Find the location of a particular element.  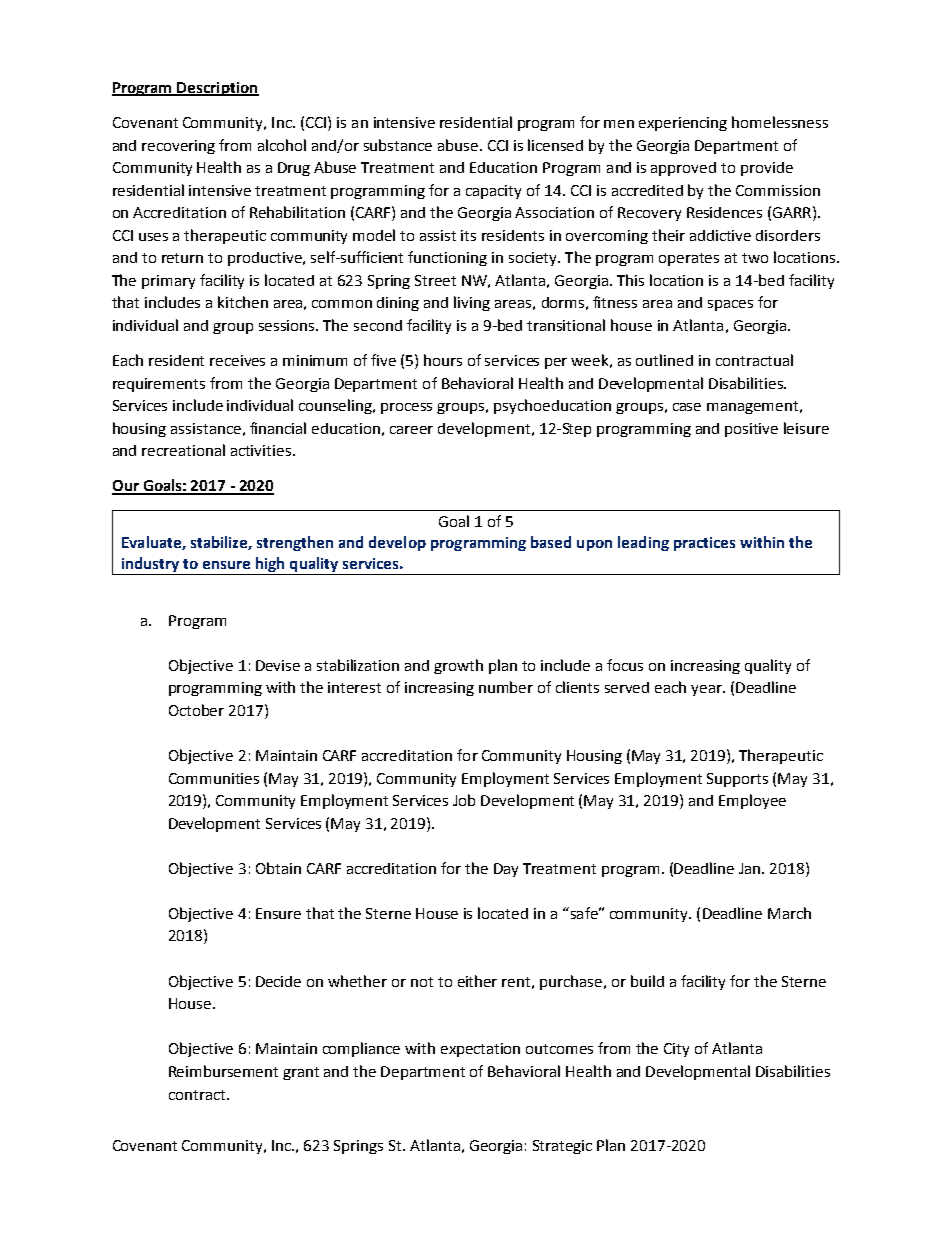

case is located at coordinates (687, 407).
